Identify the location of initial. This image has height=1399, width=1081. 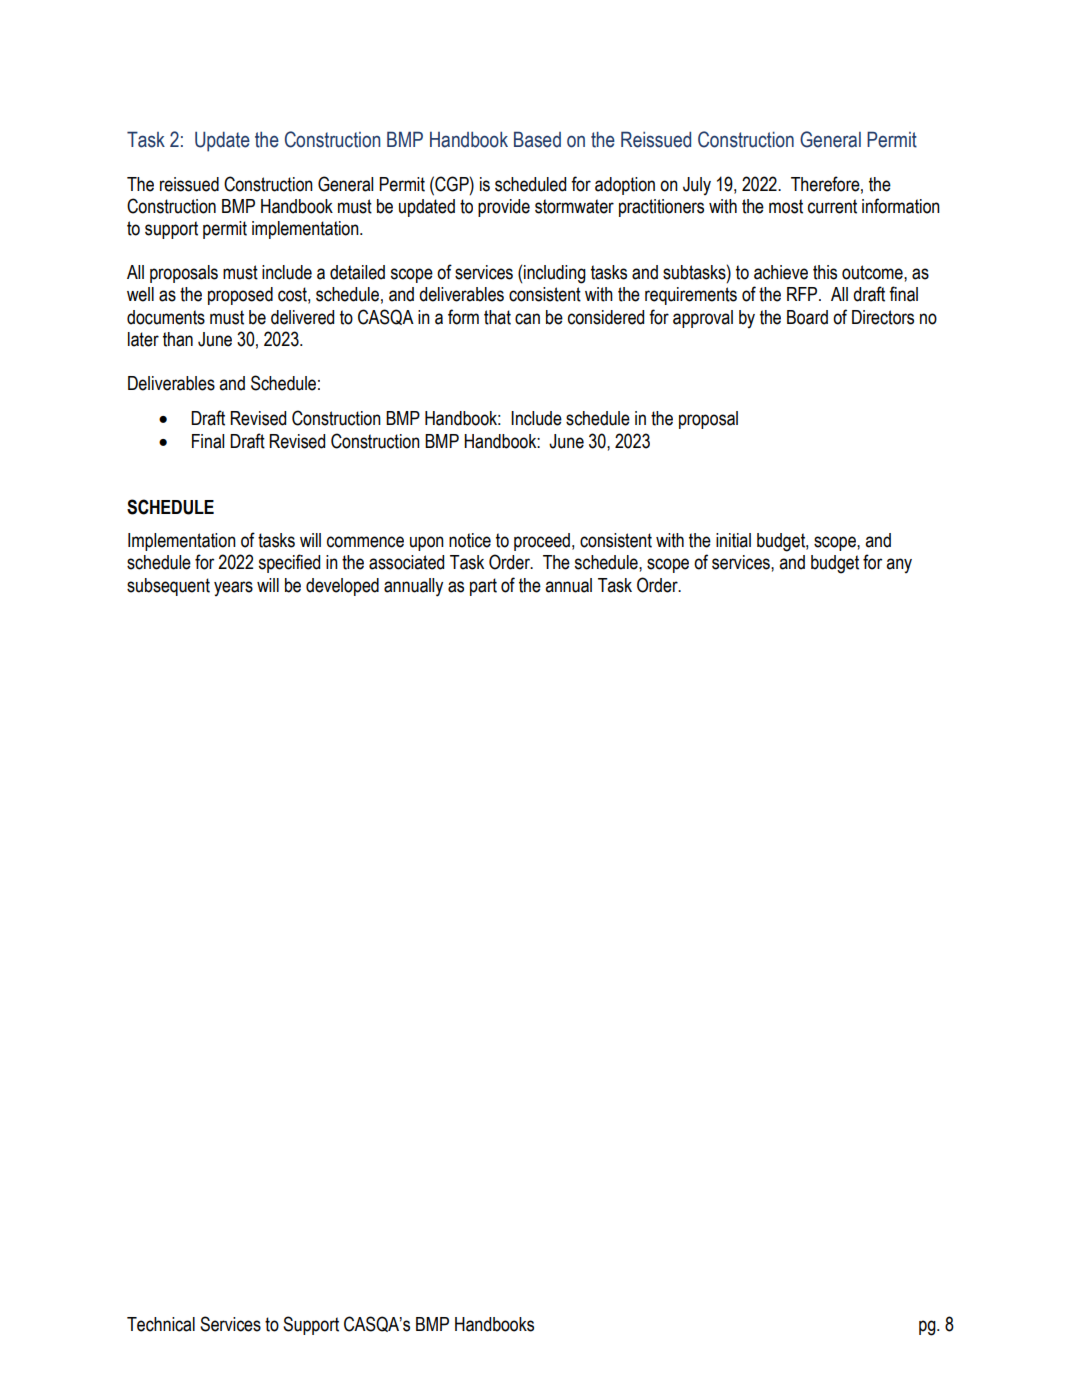
(733, 540).
